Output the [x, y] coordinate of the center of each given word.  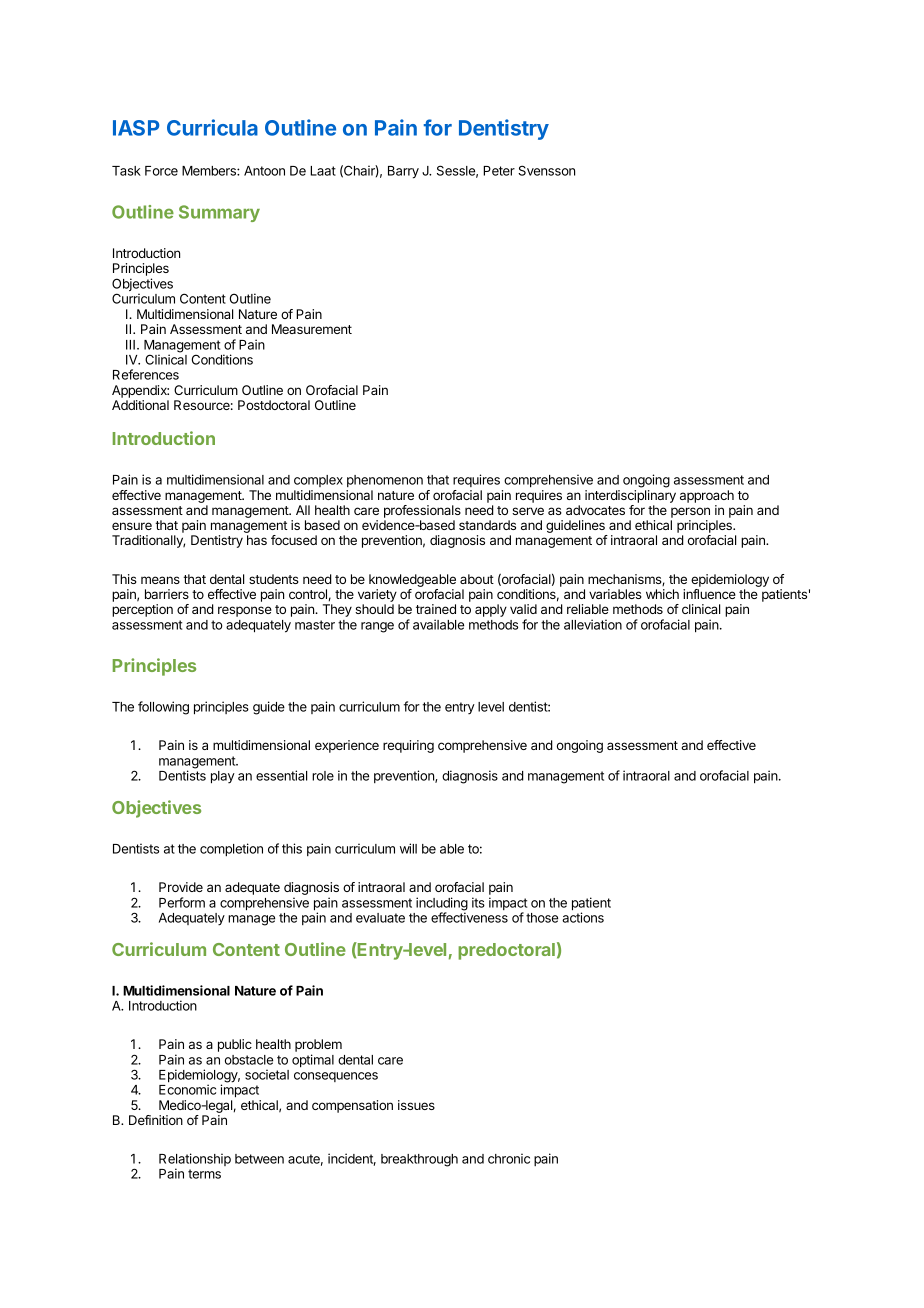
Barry [403, 172]
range [377, 627]
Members [210, 171]
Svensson [546, 170]
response [245, 611]
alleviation [593, 624]
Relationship [195, 1161]
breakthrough [419, 1160]
